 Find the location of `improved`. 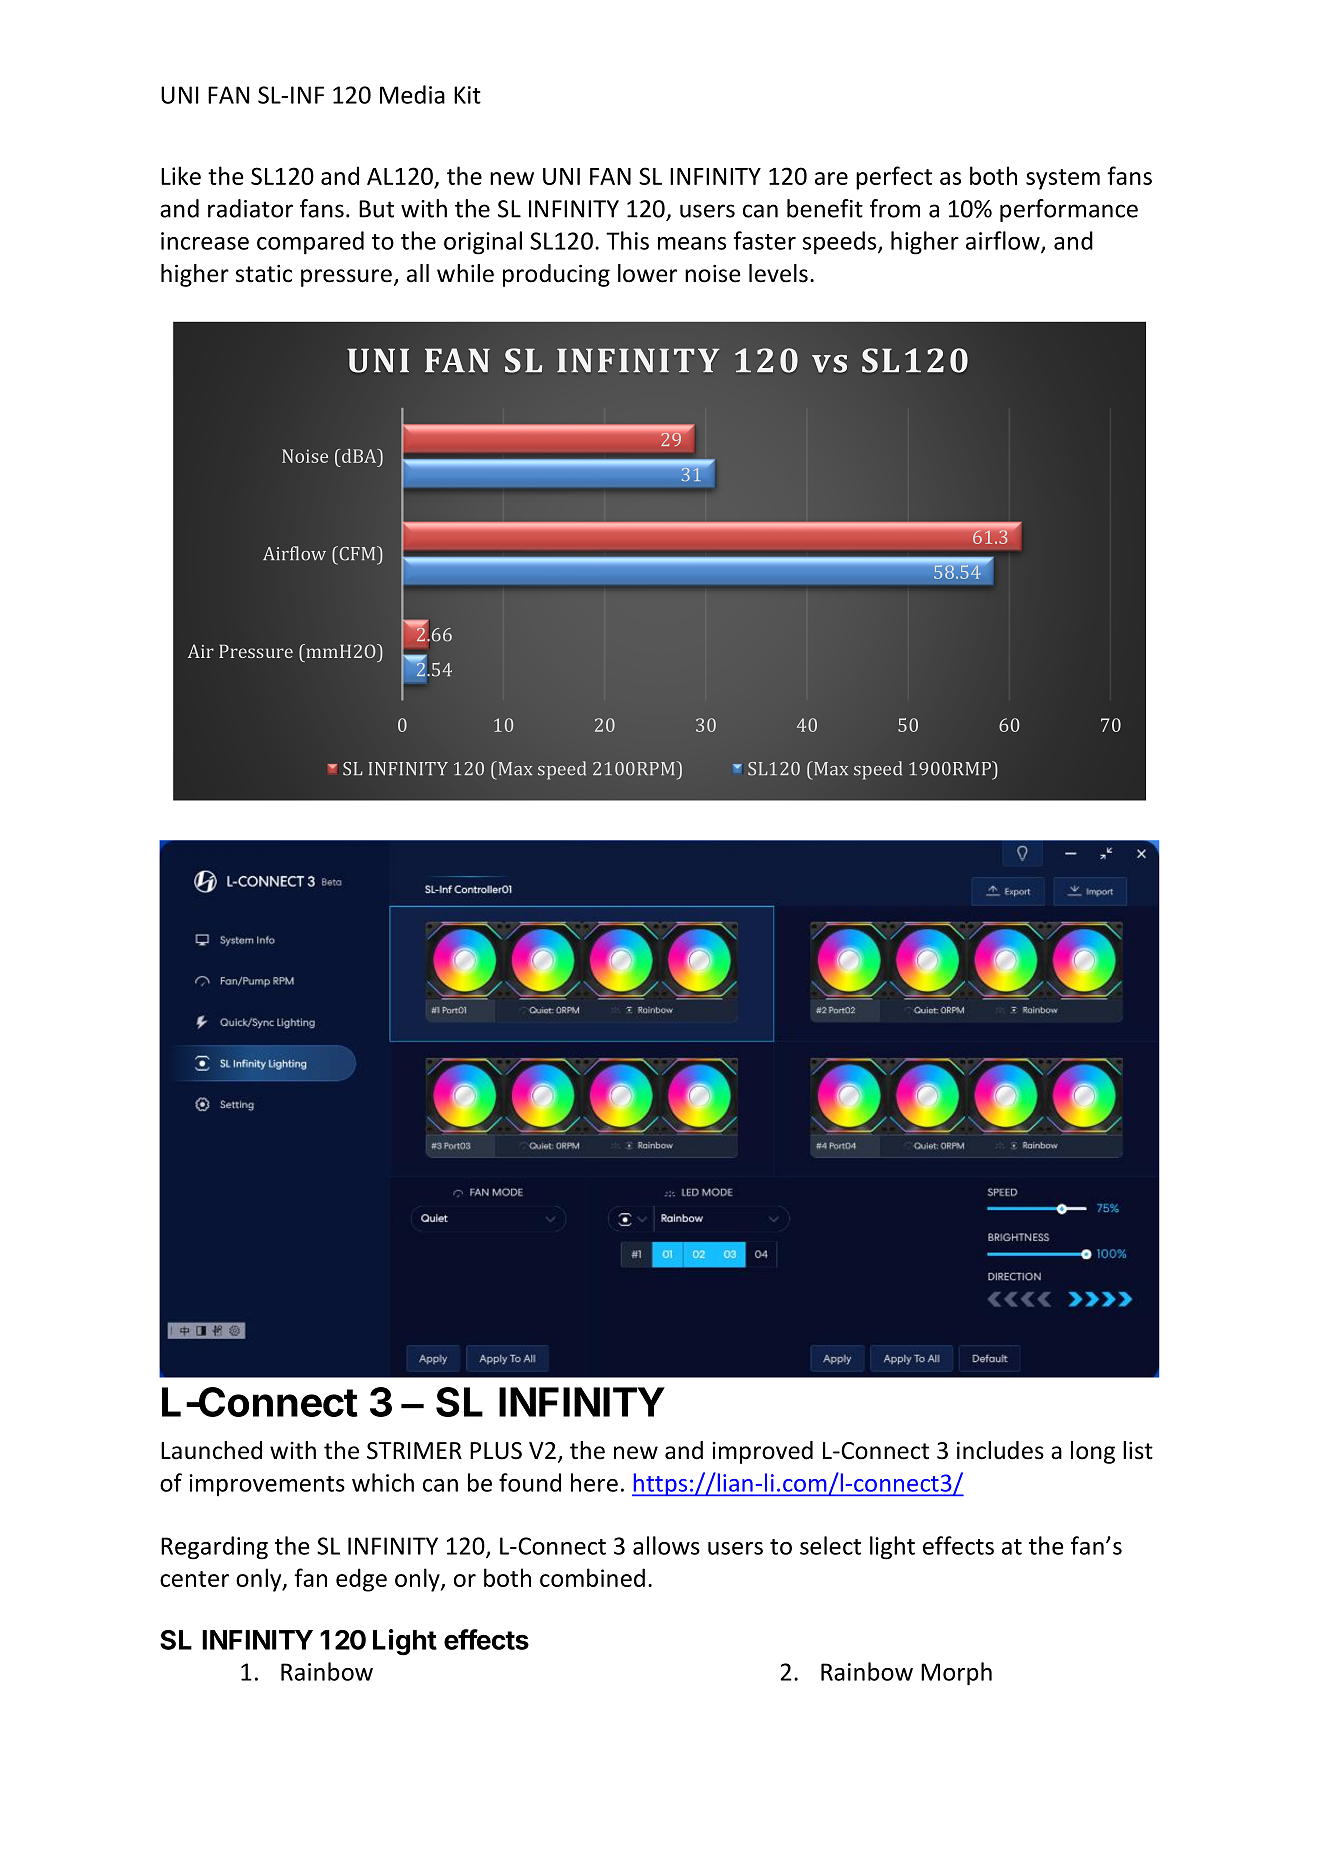

improved is located at coordinates (762, 1452).
